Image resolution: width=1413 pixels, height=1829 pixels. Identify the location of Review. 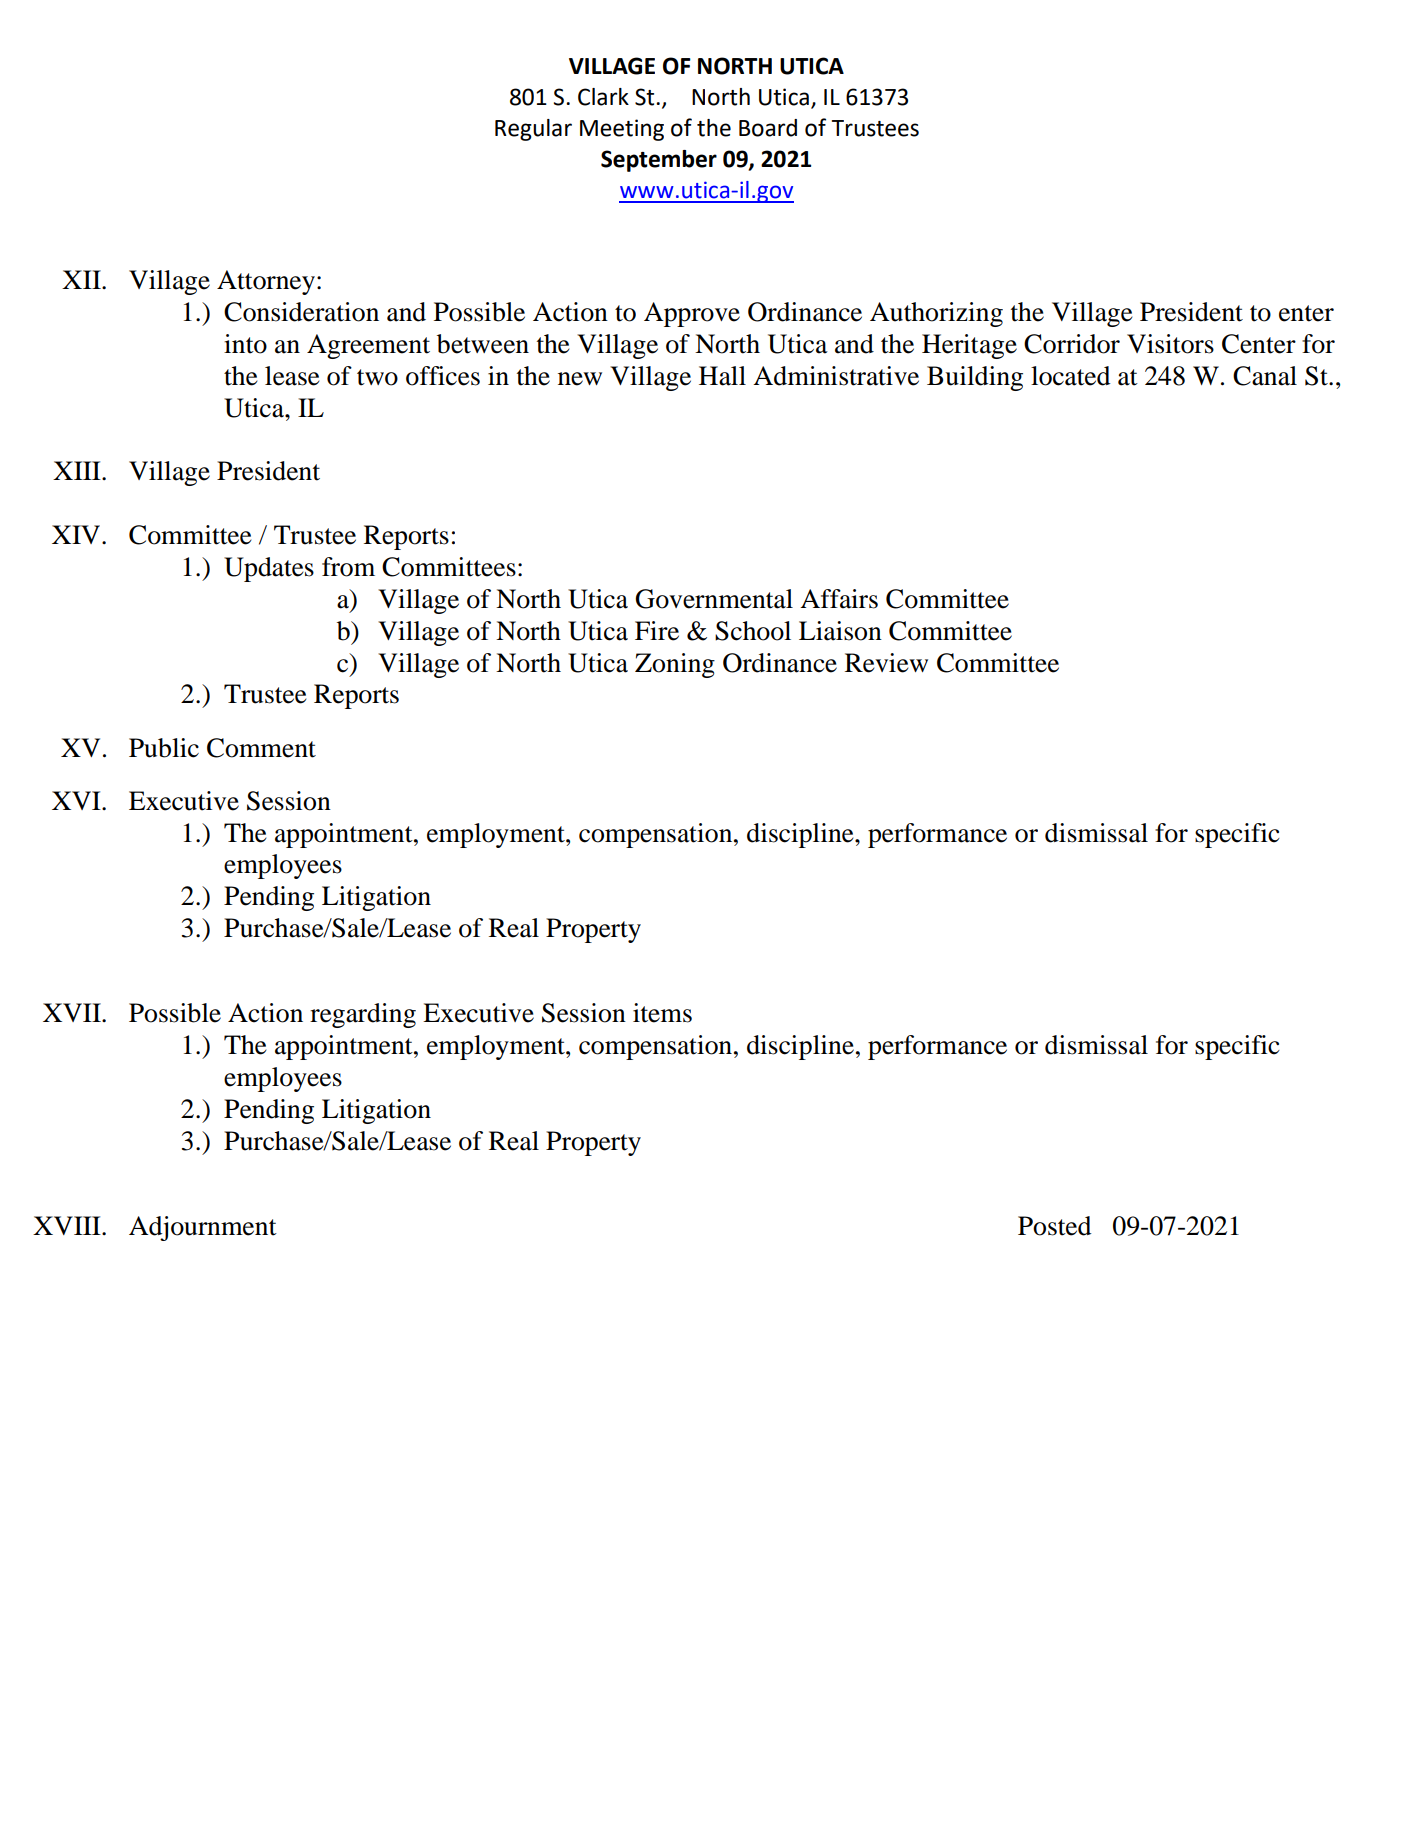
(886, 663).
